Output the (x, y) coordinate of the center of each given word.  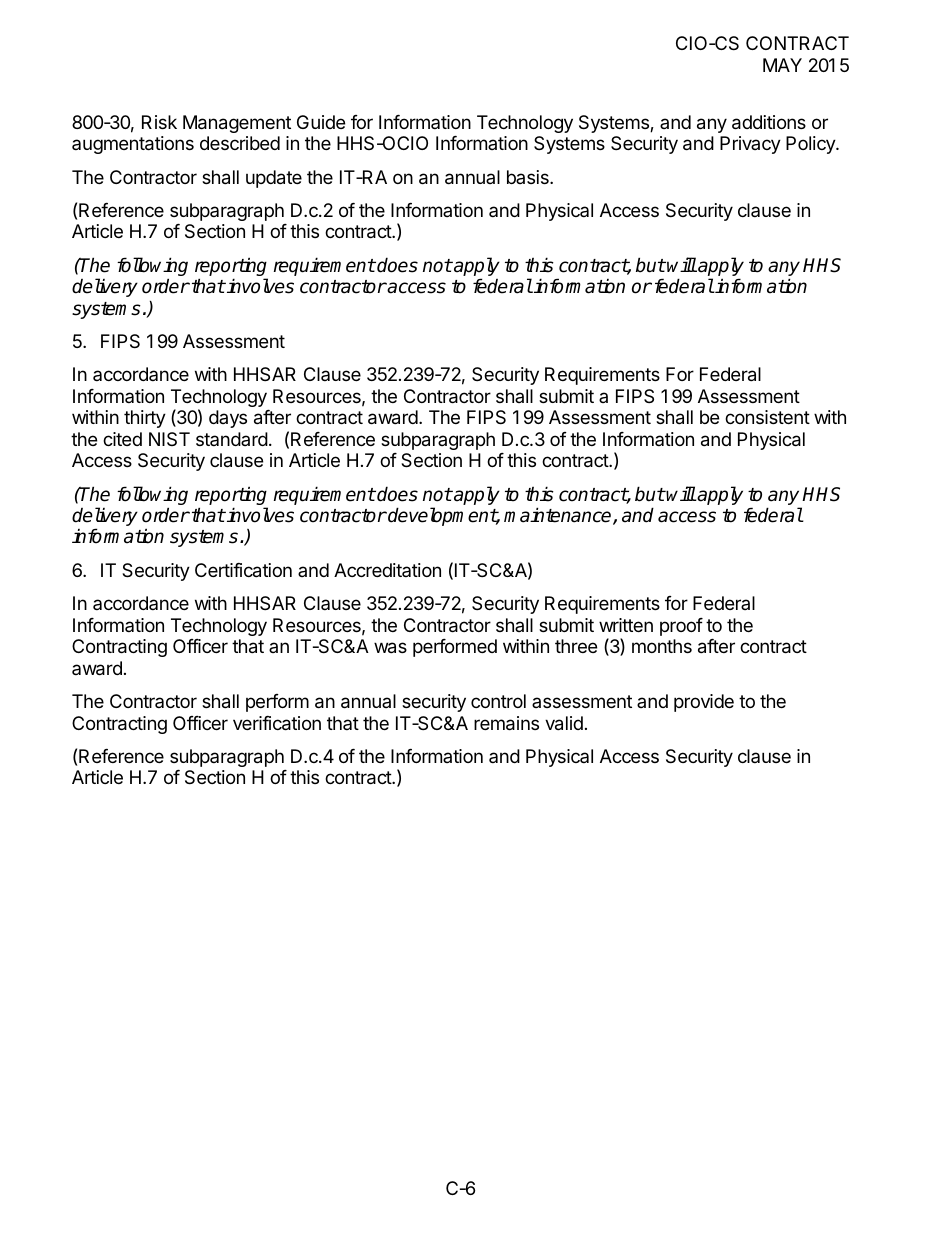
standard (232, 439)
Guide (321, 122)
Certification (243, 570)
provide (704, 703)
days (228, 419)
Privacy (750, 145)
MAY (782, 65)
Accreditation (387, 570)
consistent (767, 417)
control (498, 701)
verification (277, 723)
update (274, 179)
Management (237, 124)
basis (529, 177)
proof (681, 627)
